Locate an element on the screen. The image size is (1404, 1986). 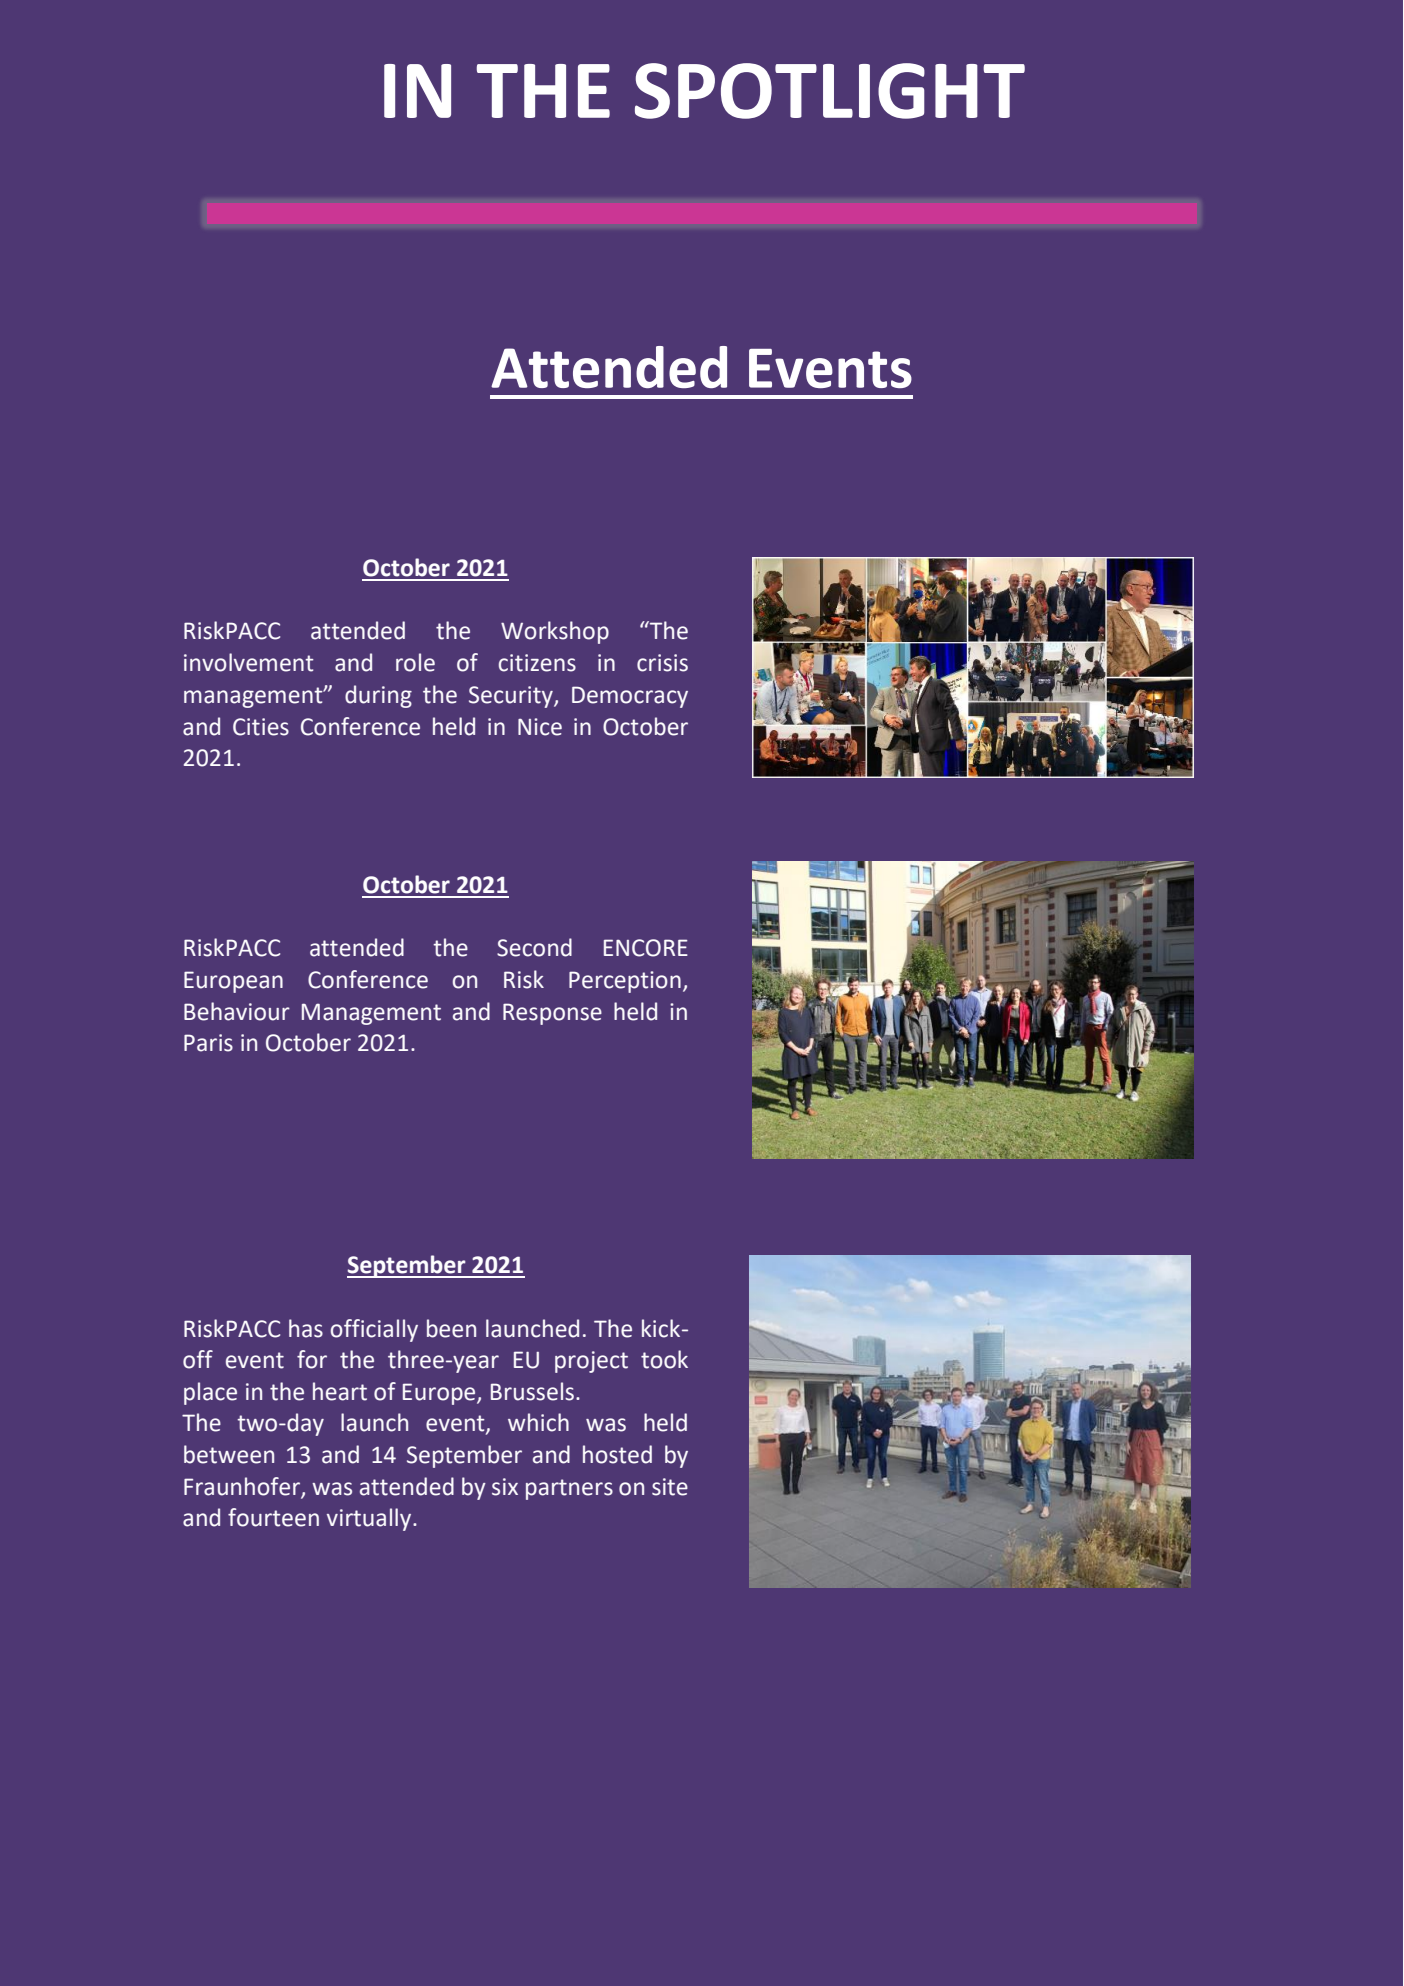
involvement is located at coordinates (249, 662).
